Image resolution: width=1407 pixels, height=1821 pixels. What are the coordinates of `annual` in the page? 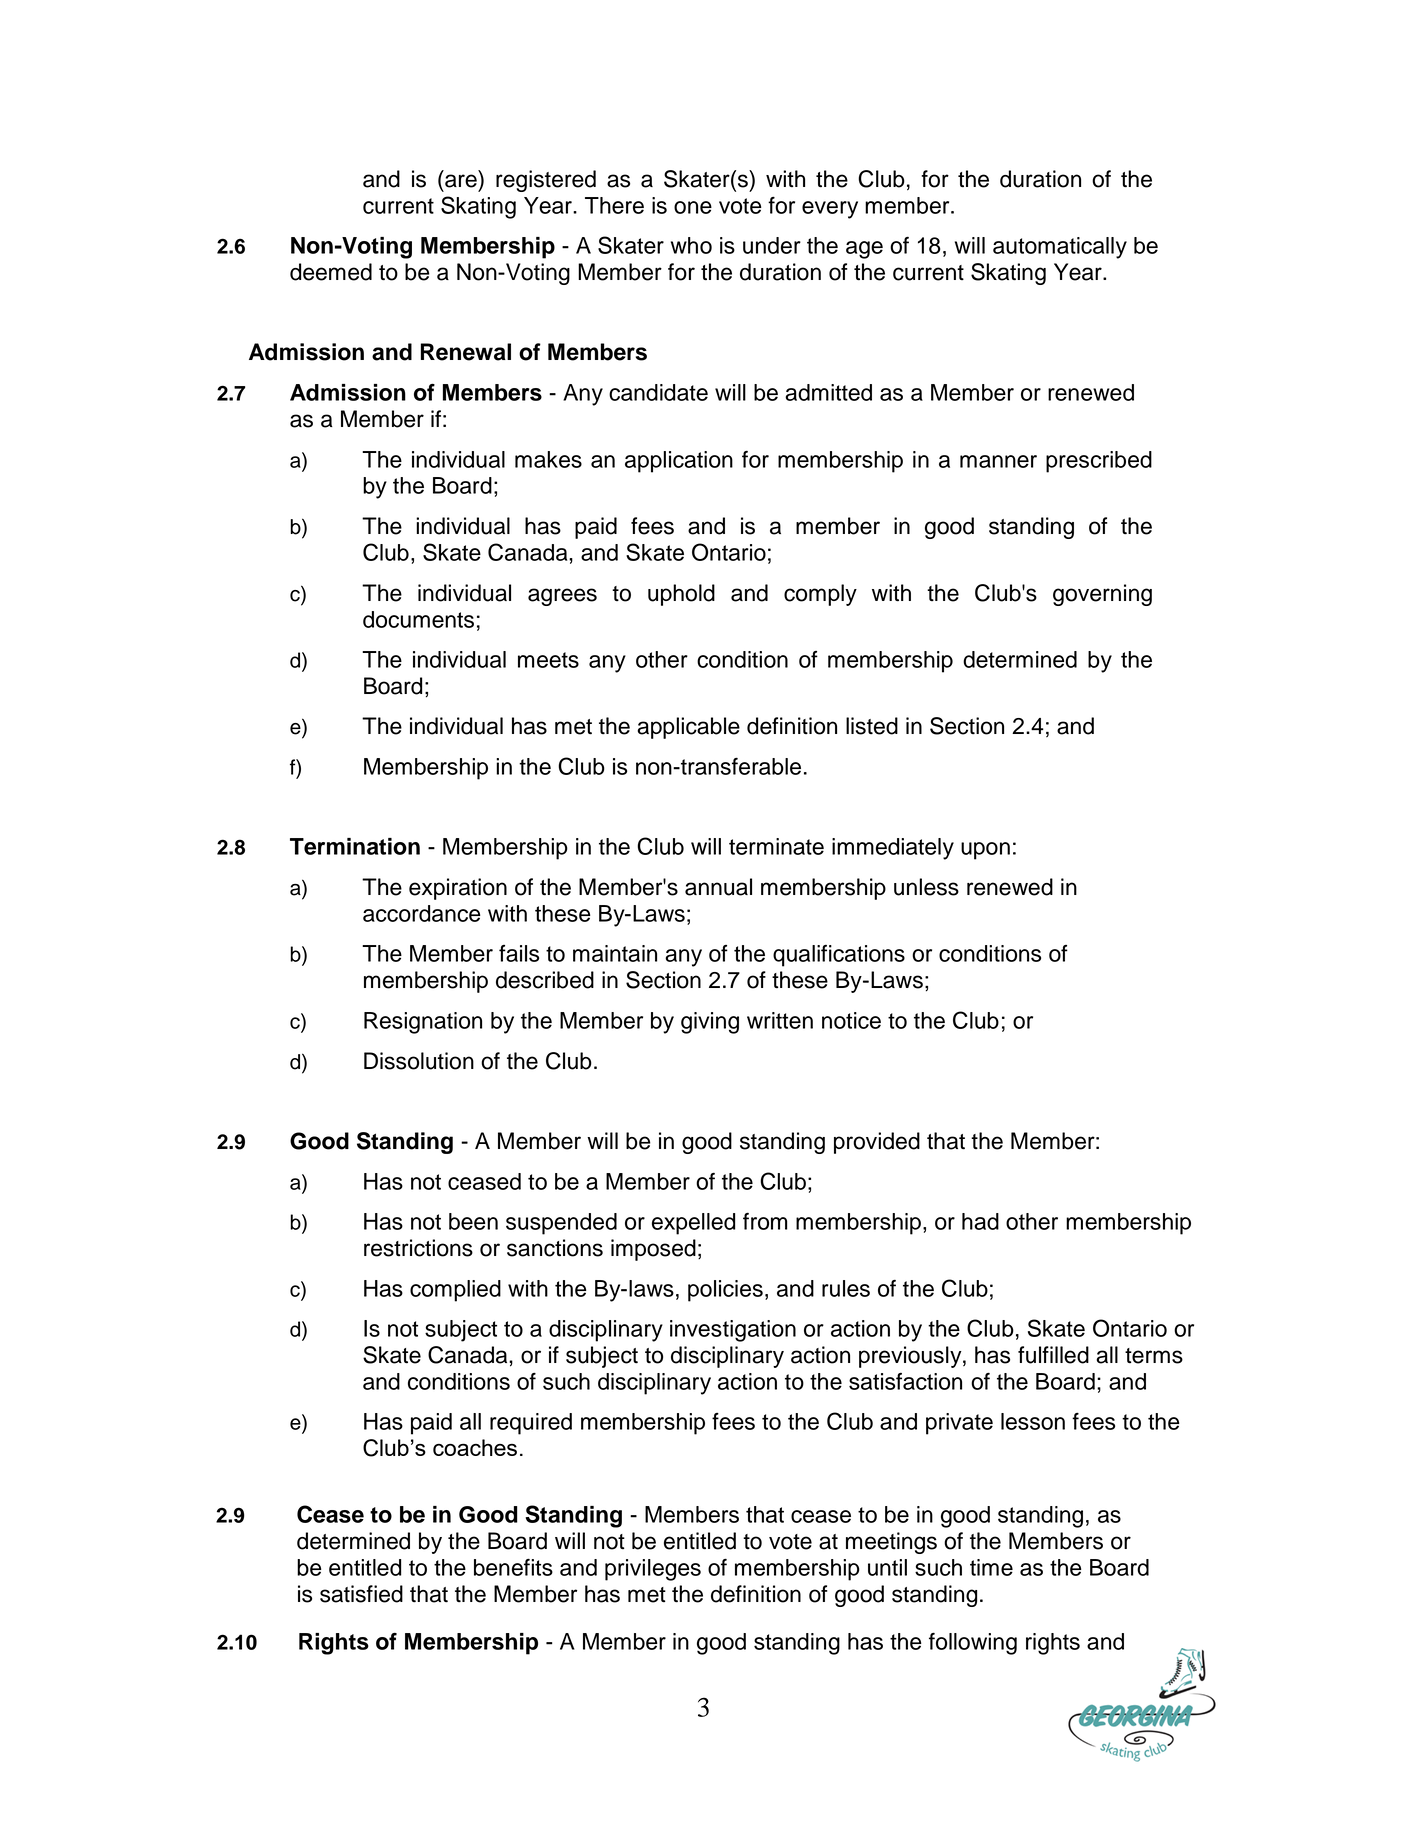 It's located at (718, 887).
